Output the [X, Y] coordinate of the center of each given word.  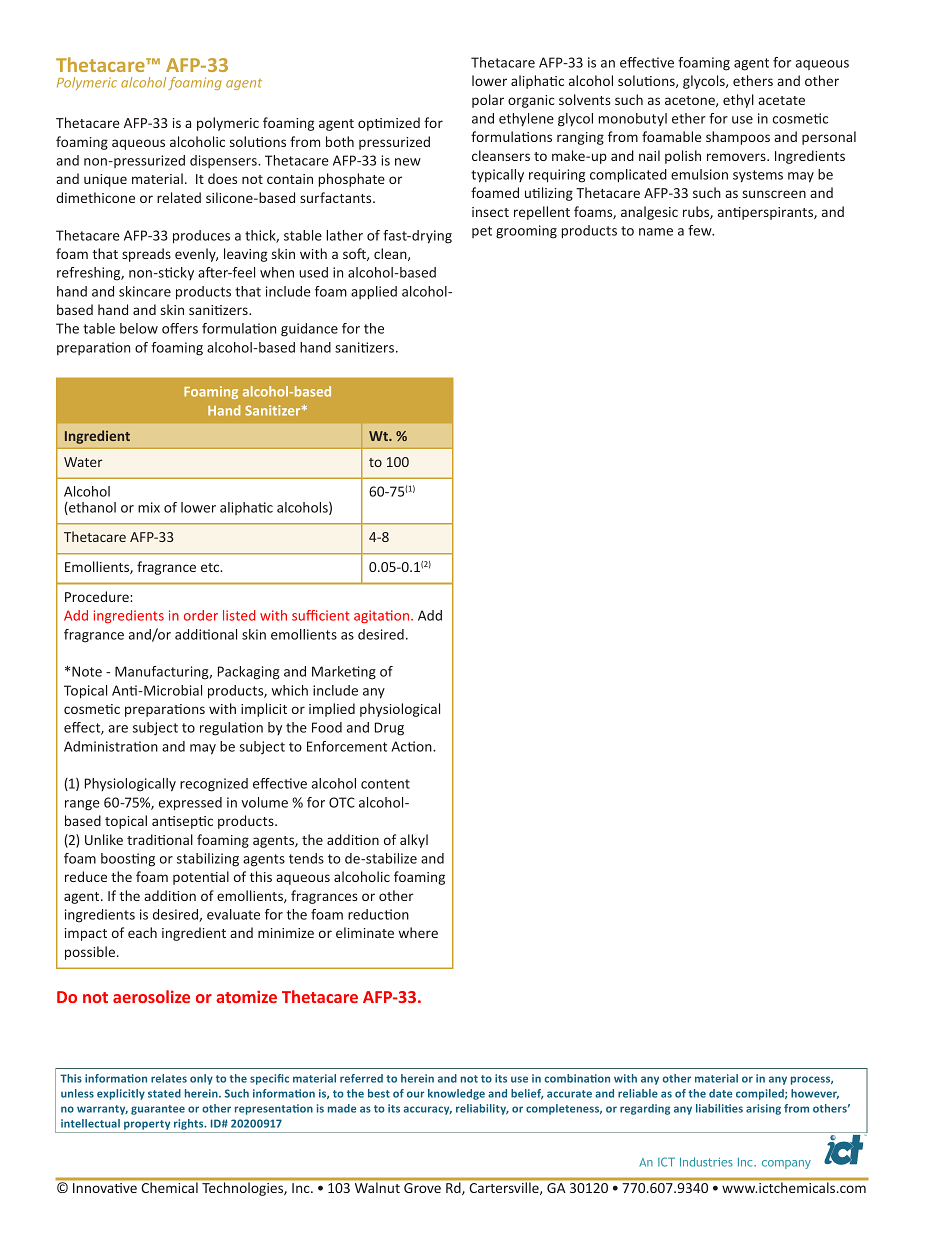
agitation [383, 616]
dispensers [224, 161]
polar [488, 101]
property [147, 1125]
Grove [422, 1188]
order [201, 615]
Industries [706, 1162]
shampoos [738, 138]
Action [412, 746]
